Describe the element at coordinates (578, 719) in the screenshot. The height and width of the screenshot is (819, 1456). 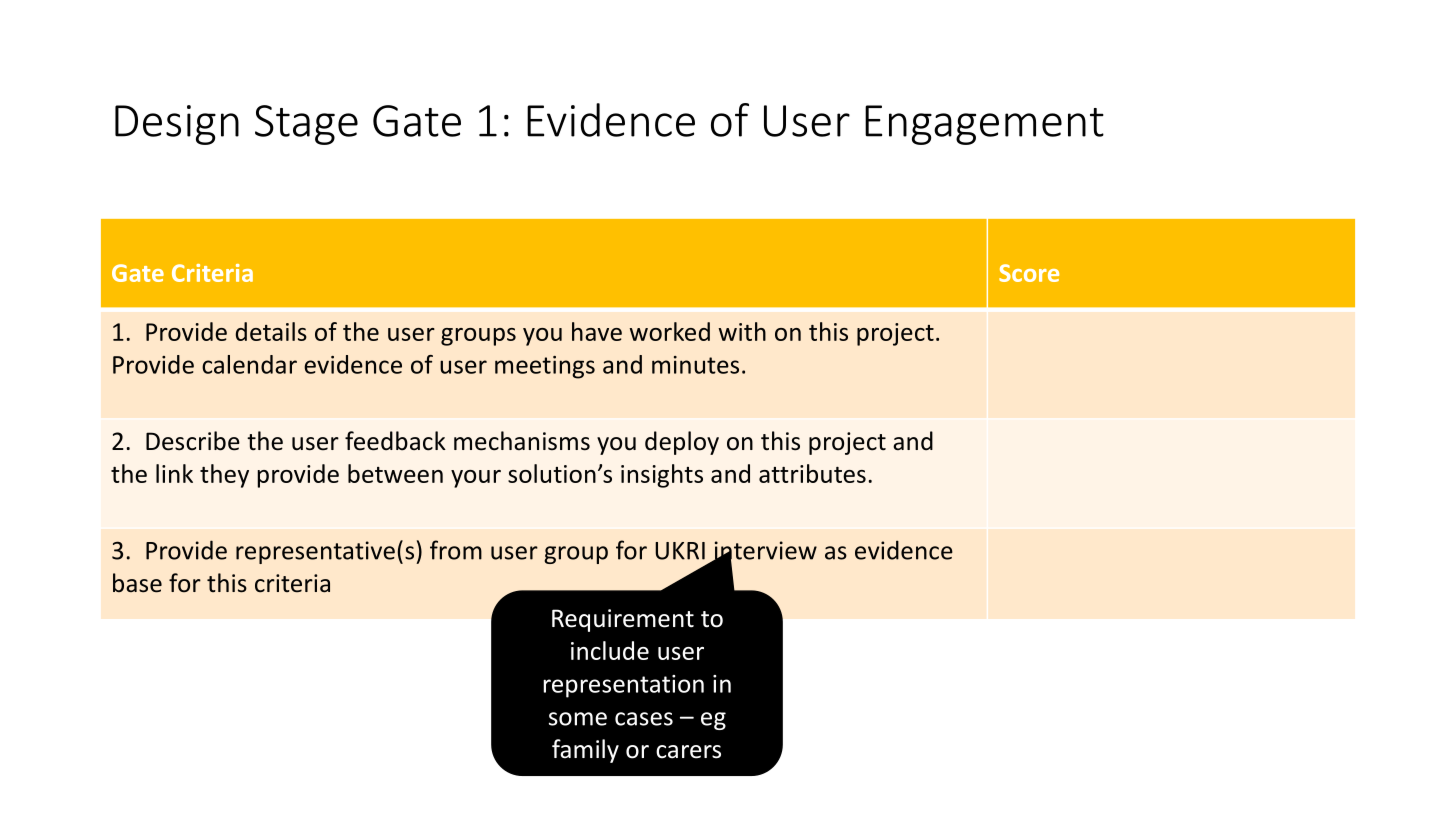
I see `some` at that location.
